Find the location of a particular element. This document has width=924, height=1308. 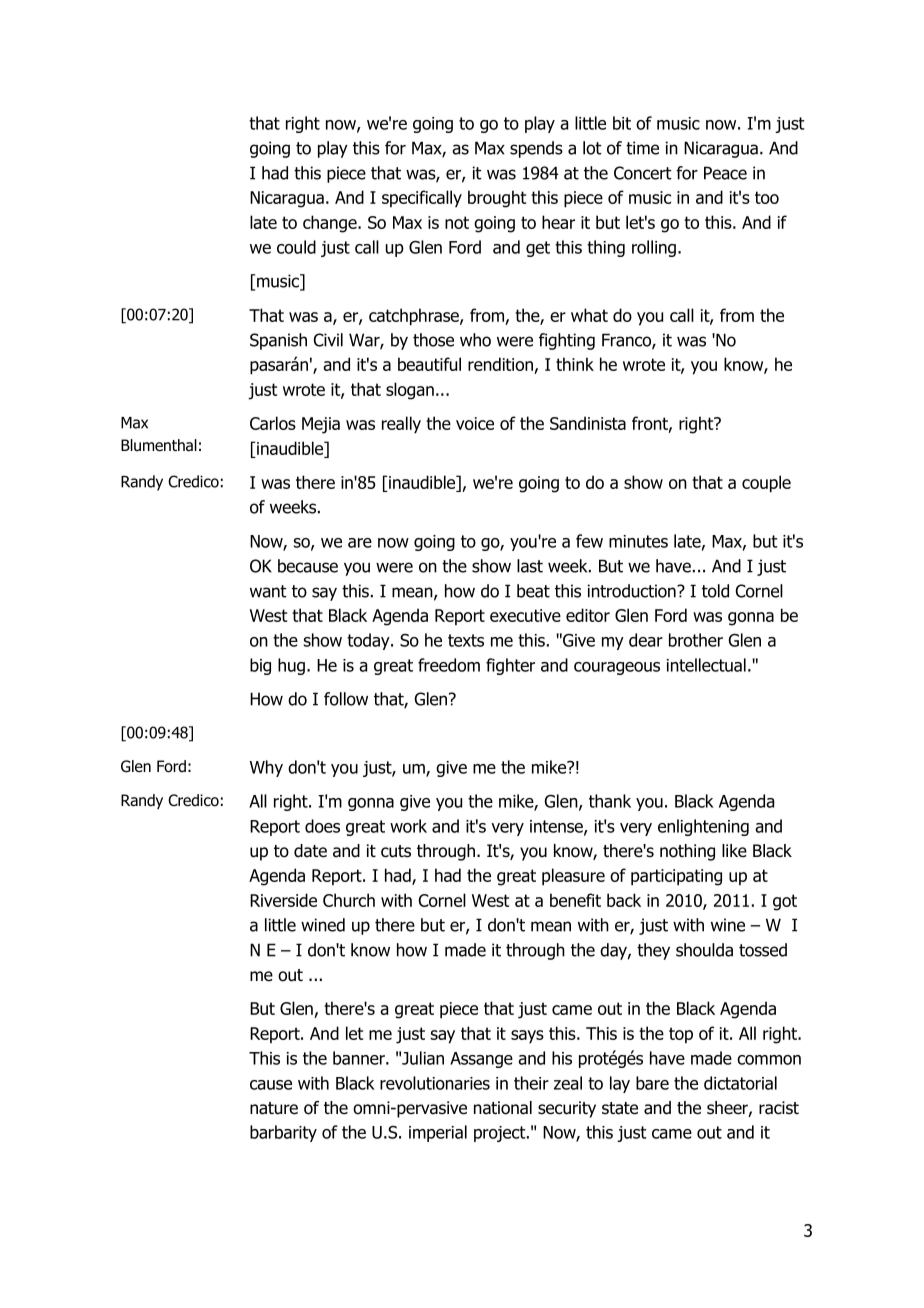

Peace is located at coordinates (725, 173).
